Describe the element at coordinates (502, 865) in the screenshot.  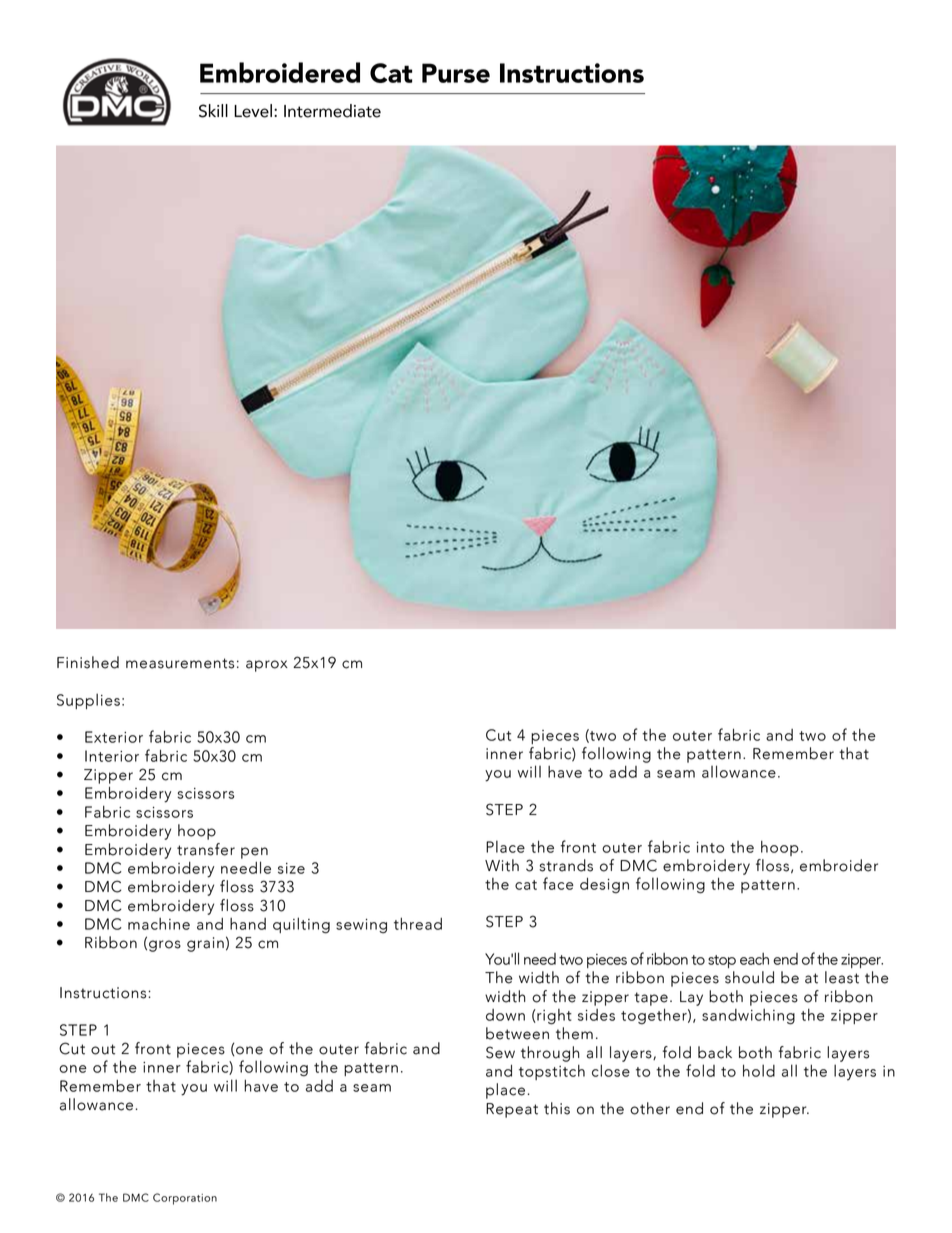
I see `With` at that location.
